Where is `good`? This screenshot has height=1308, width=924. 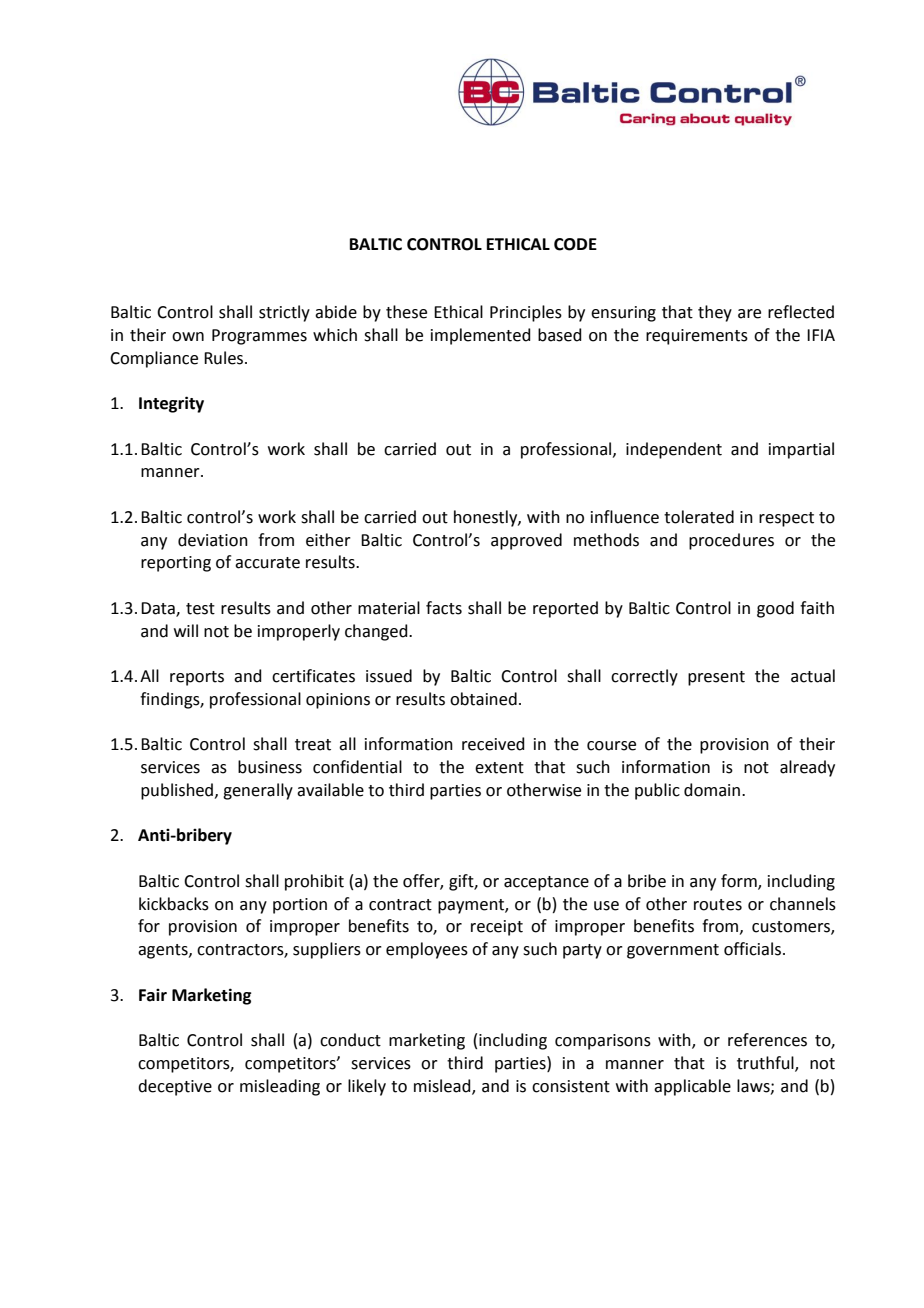
good is located at coordinates (775, 609).
